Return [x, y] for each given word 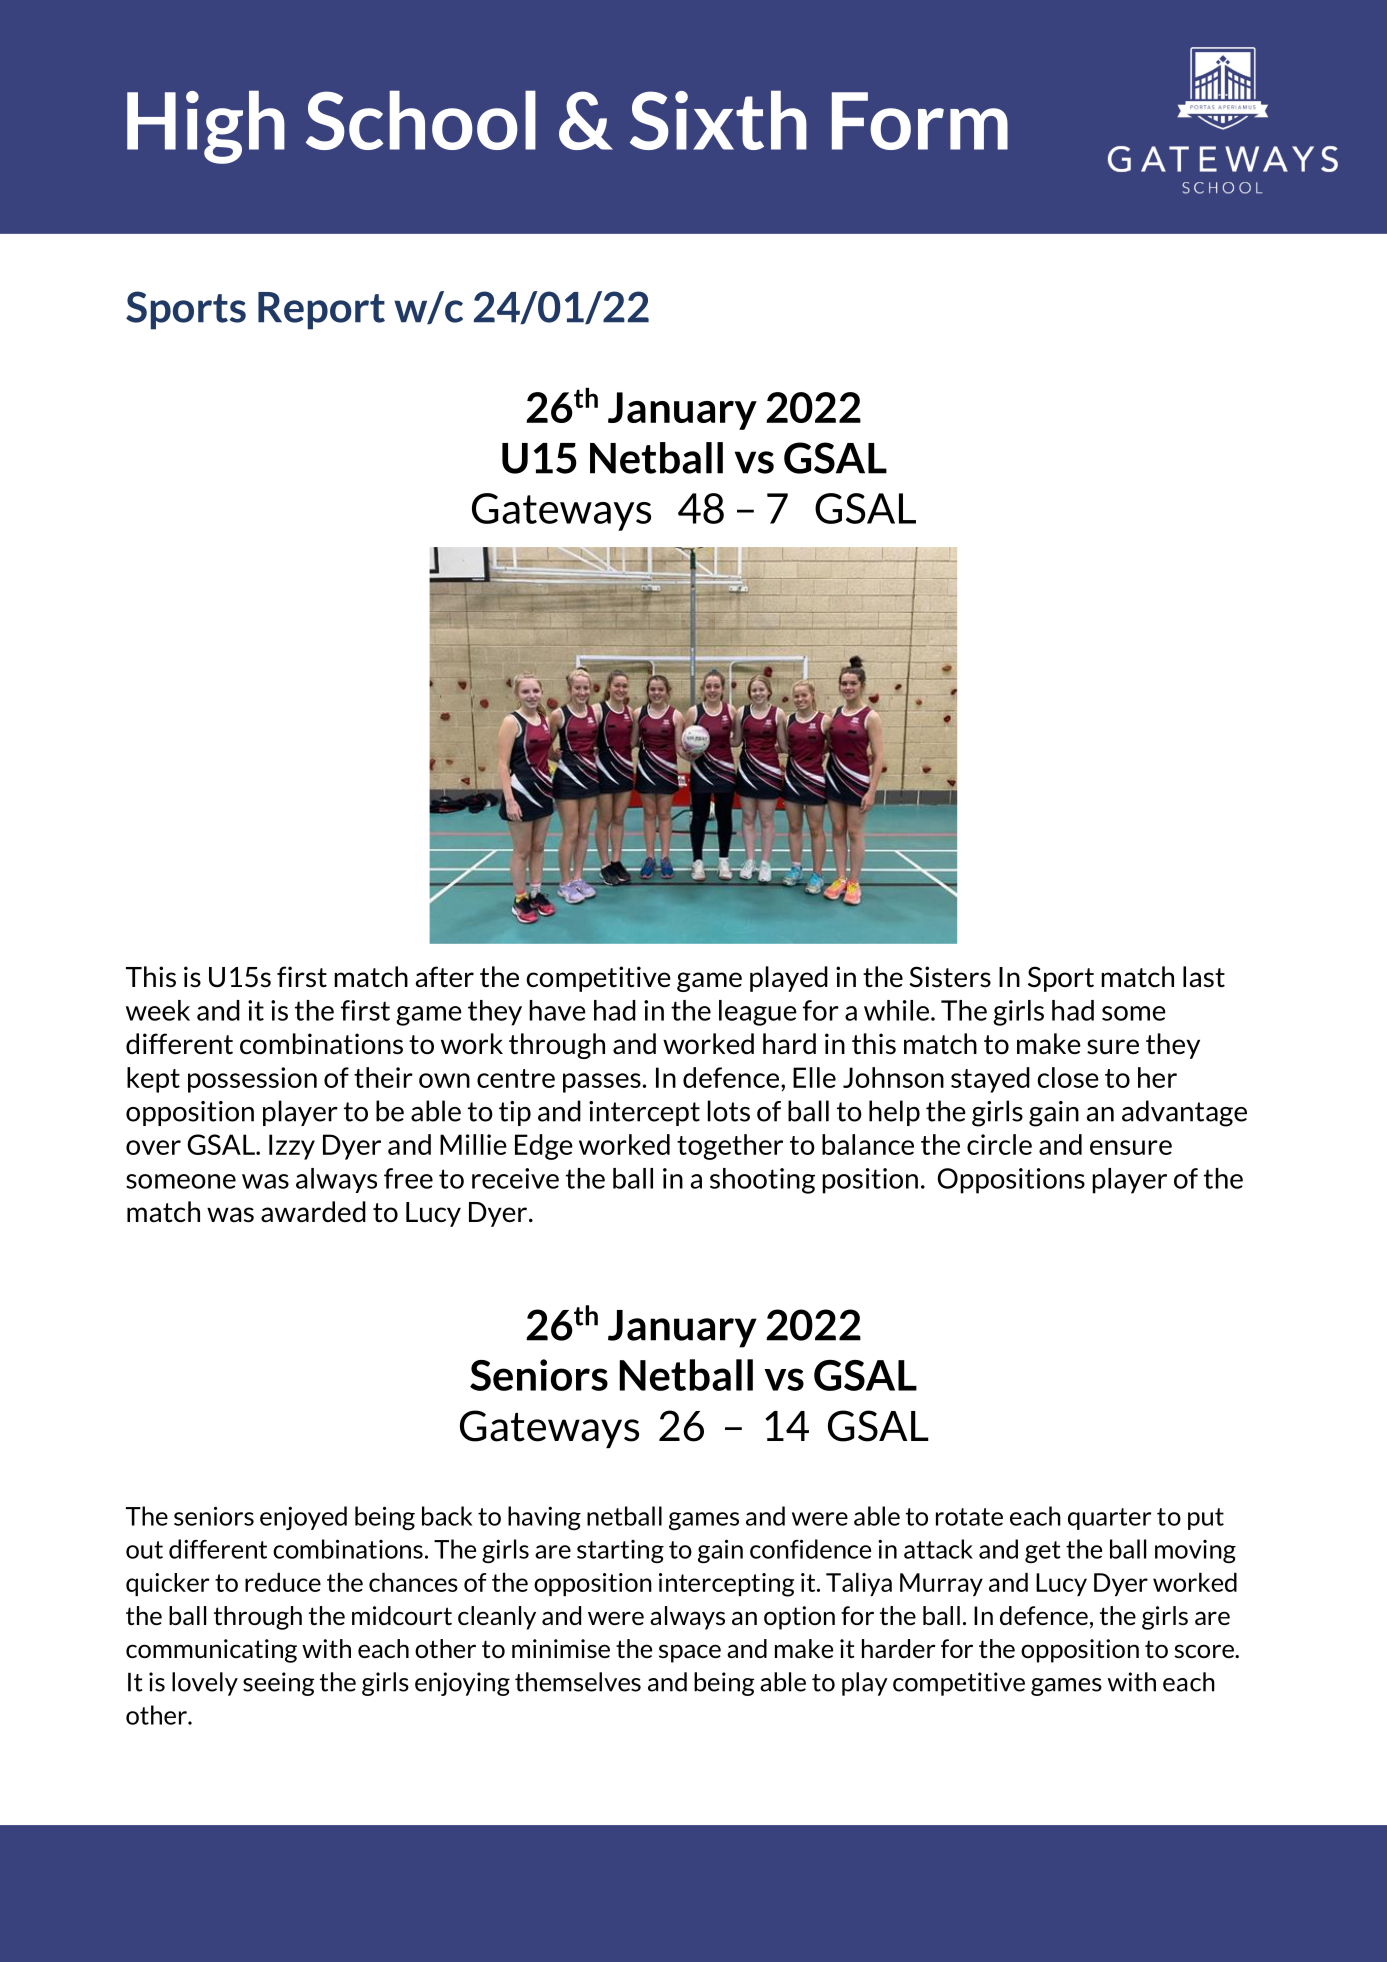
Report [321, 311]
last [1204, 977]
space [690, 1653]
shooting [762, 1181]
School [421, 120]
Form [920, 121]
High [206, 127]
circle [999, 1144]
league [758, 1013]
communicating [211, 1651]
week [158, 1010]
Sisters [950, 977]
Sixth [718, 120]
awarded [313, 1211]
